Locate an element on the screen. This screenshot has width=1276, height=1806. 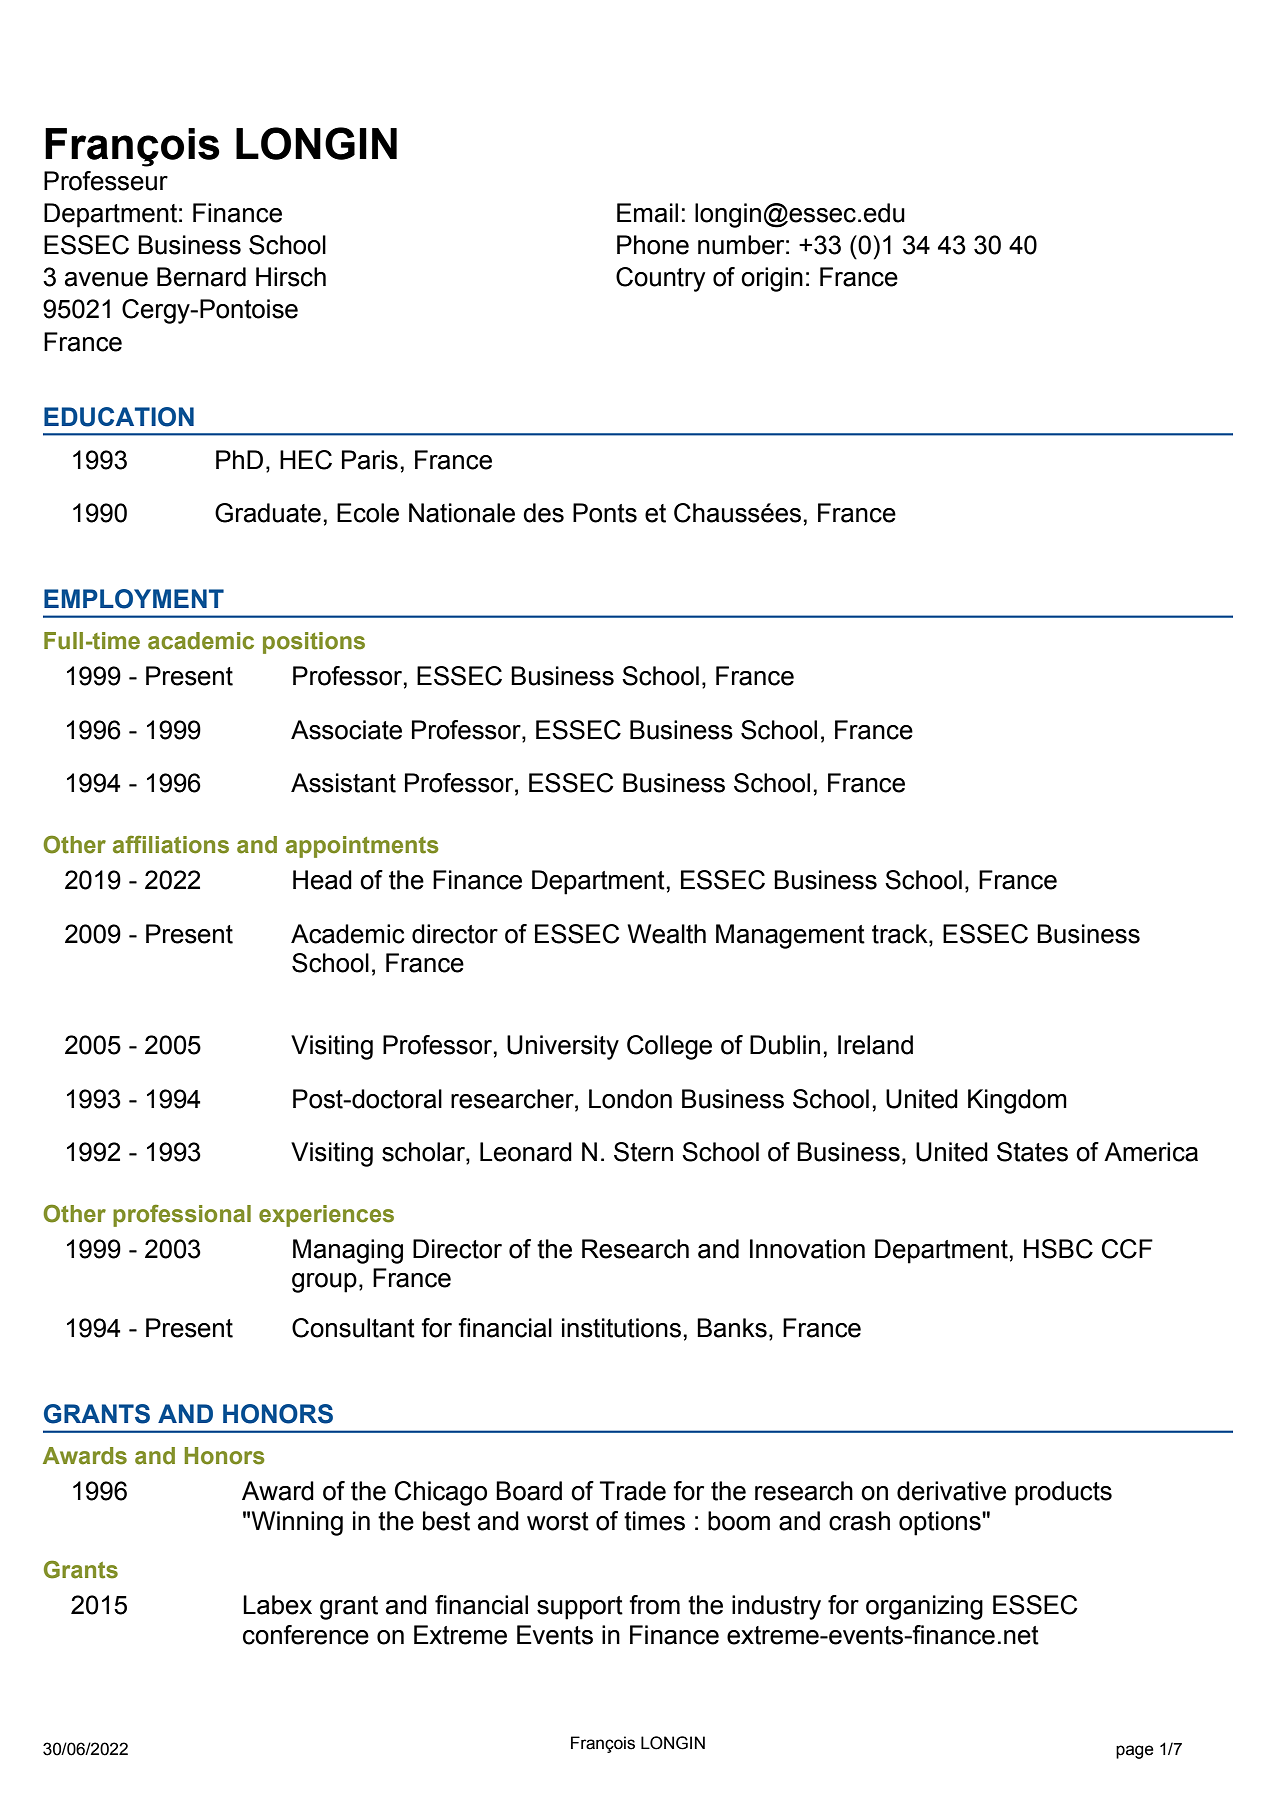
from is located at coordinates (654, 1605).
